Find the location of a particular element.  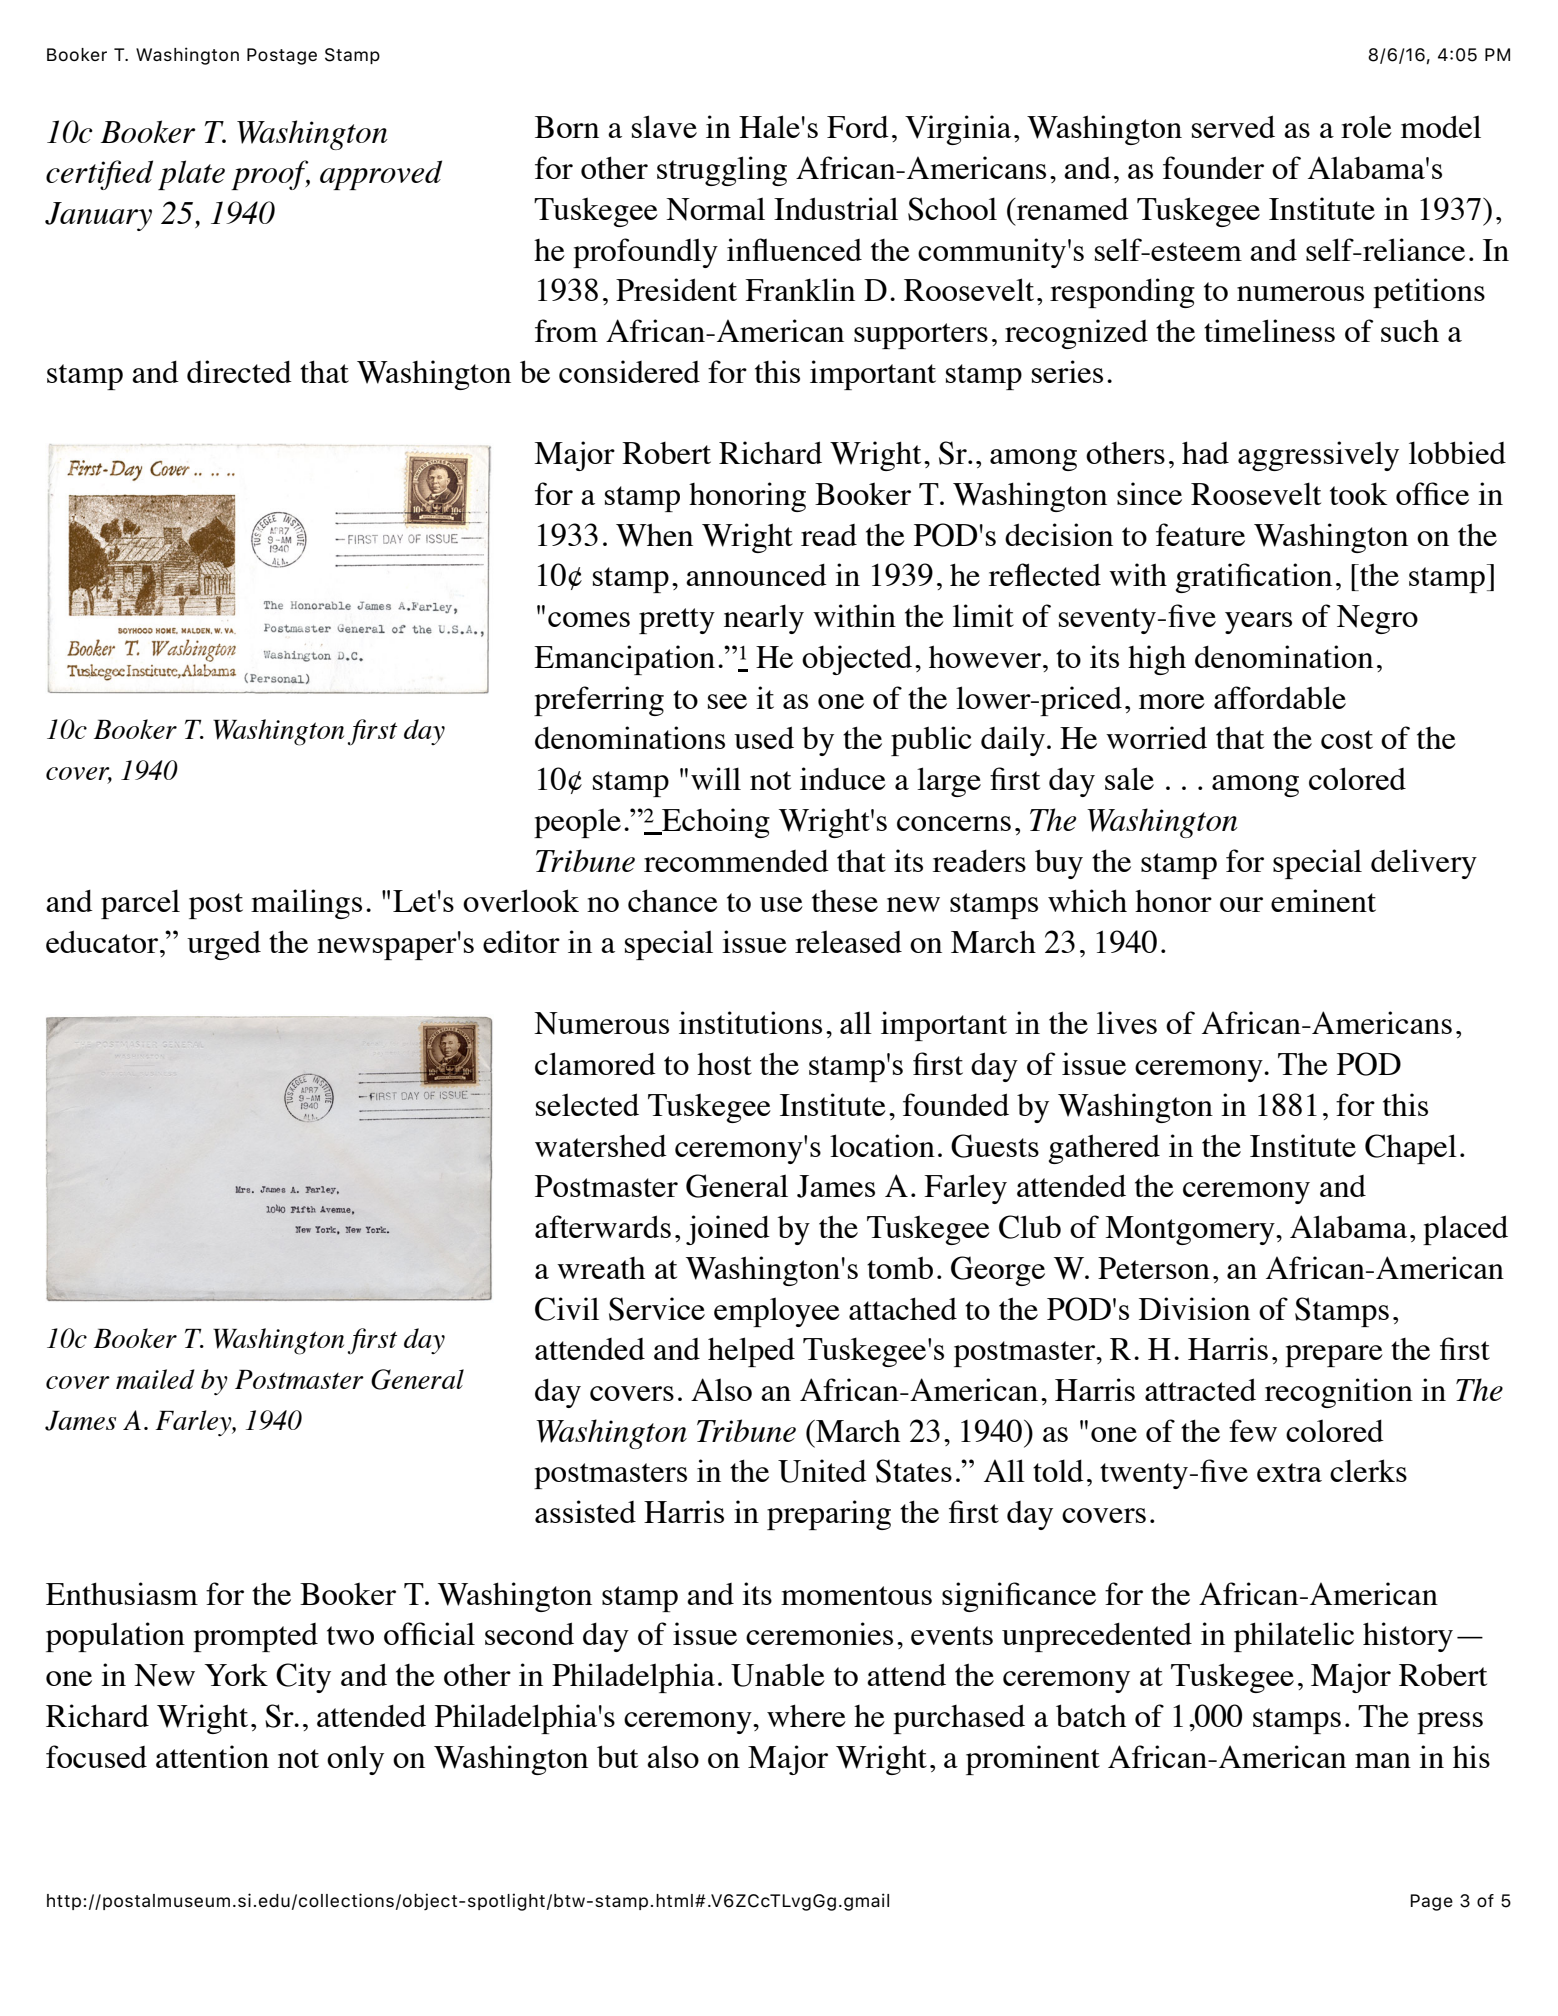

struggling is located at coordinates (722, 171).
